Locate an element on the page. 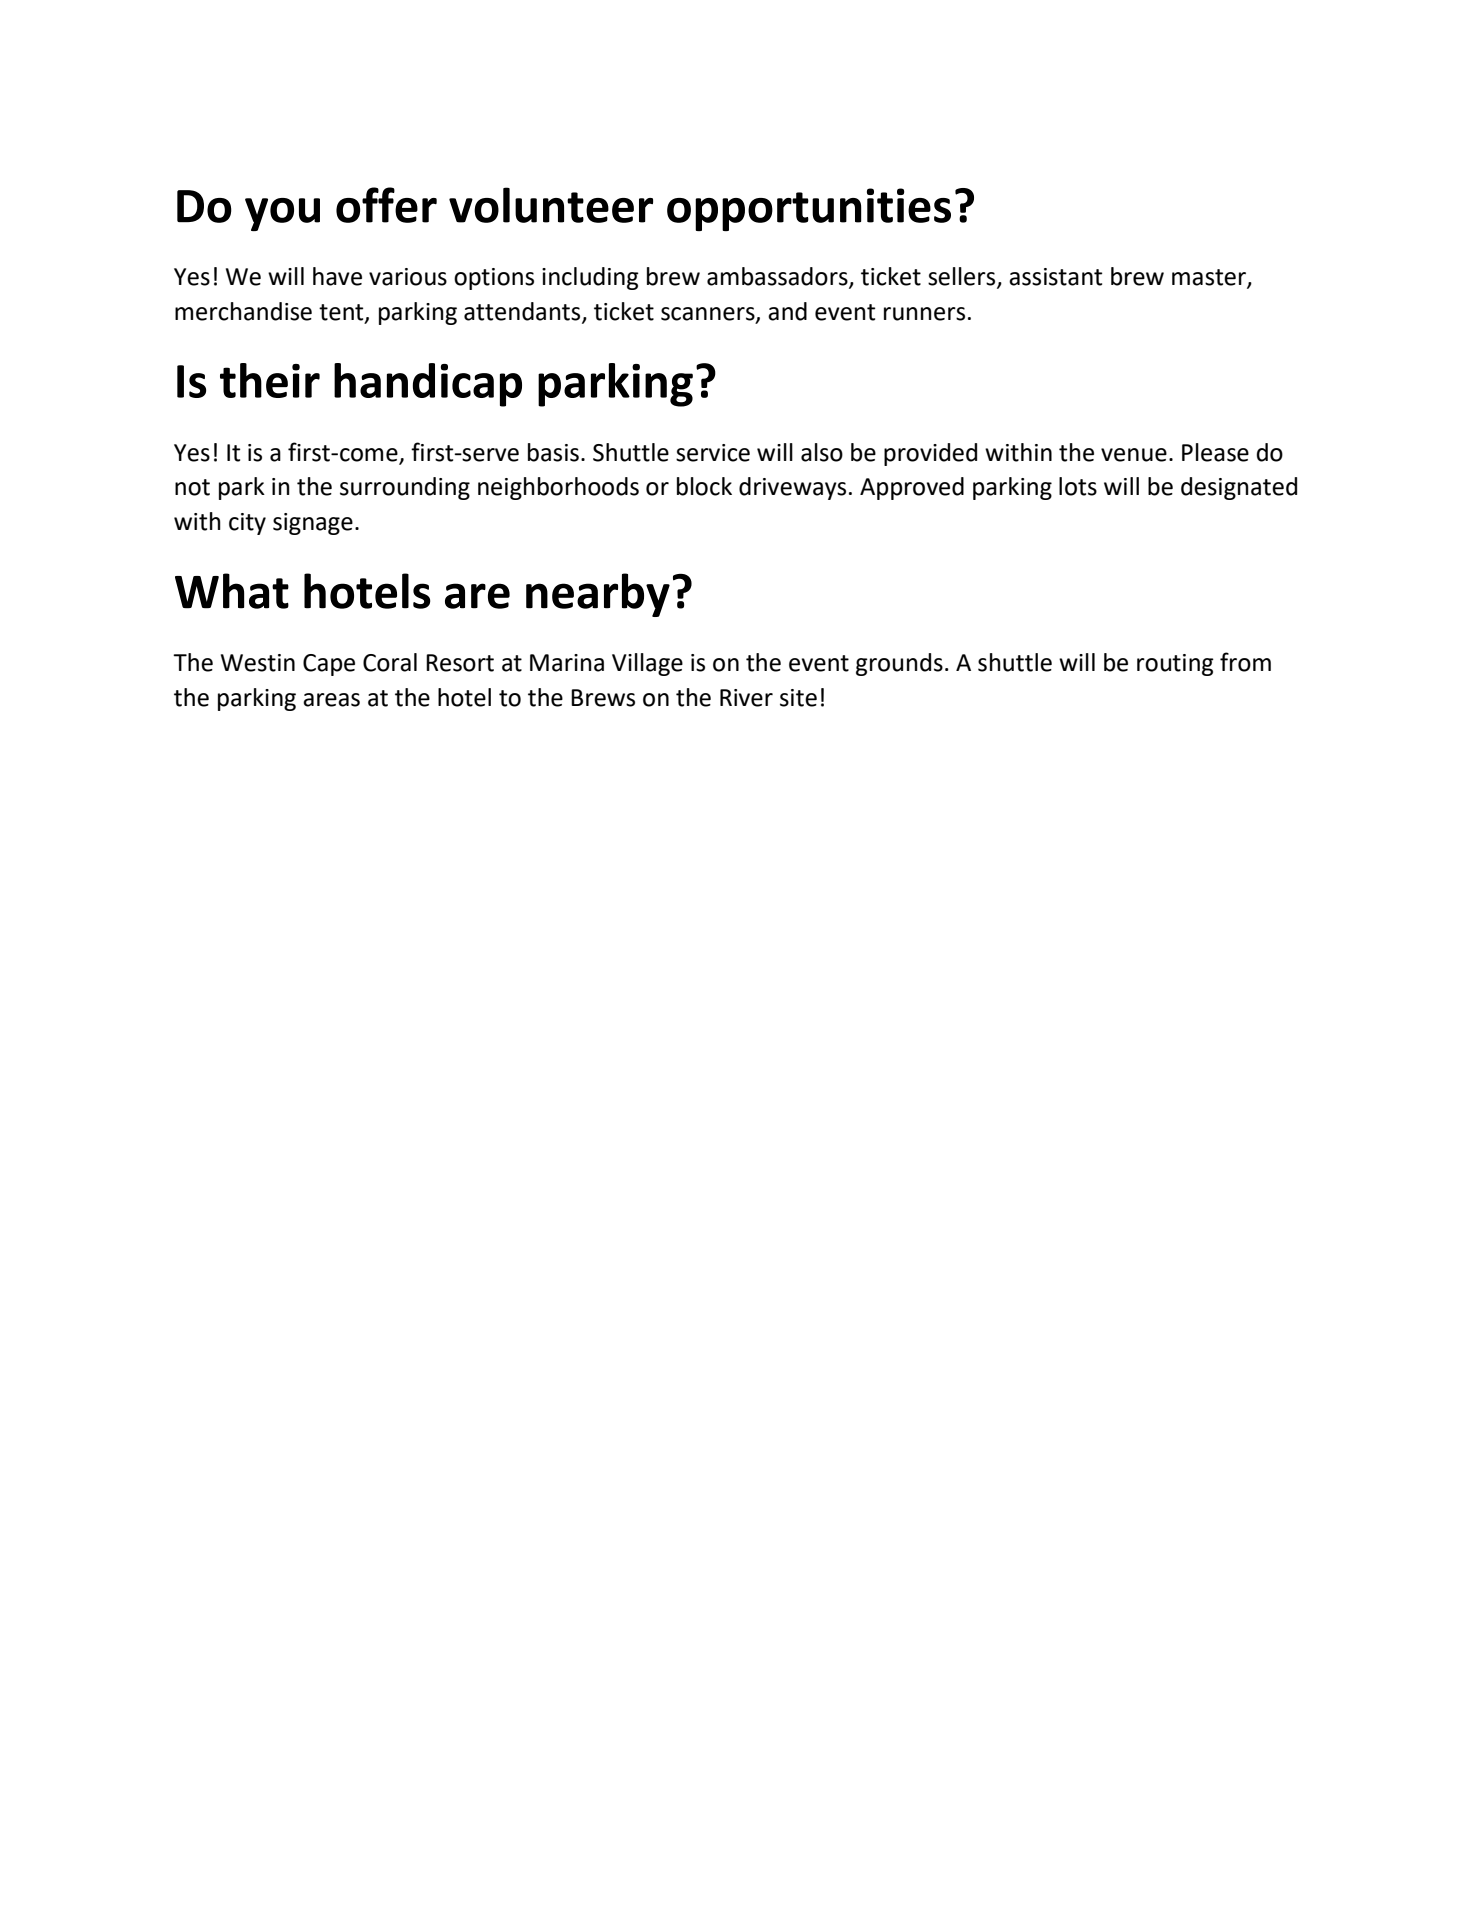 The width and height of the document is (1478, 1912). River is located at coordinates (746, 698).
